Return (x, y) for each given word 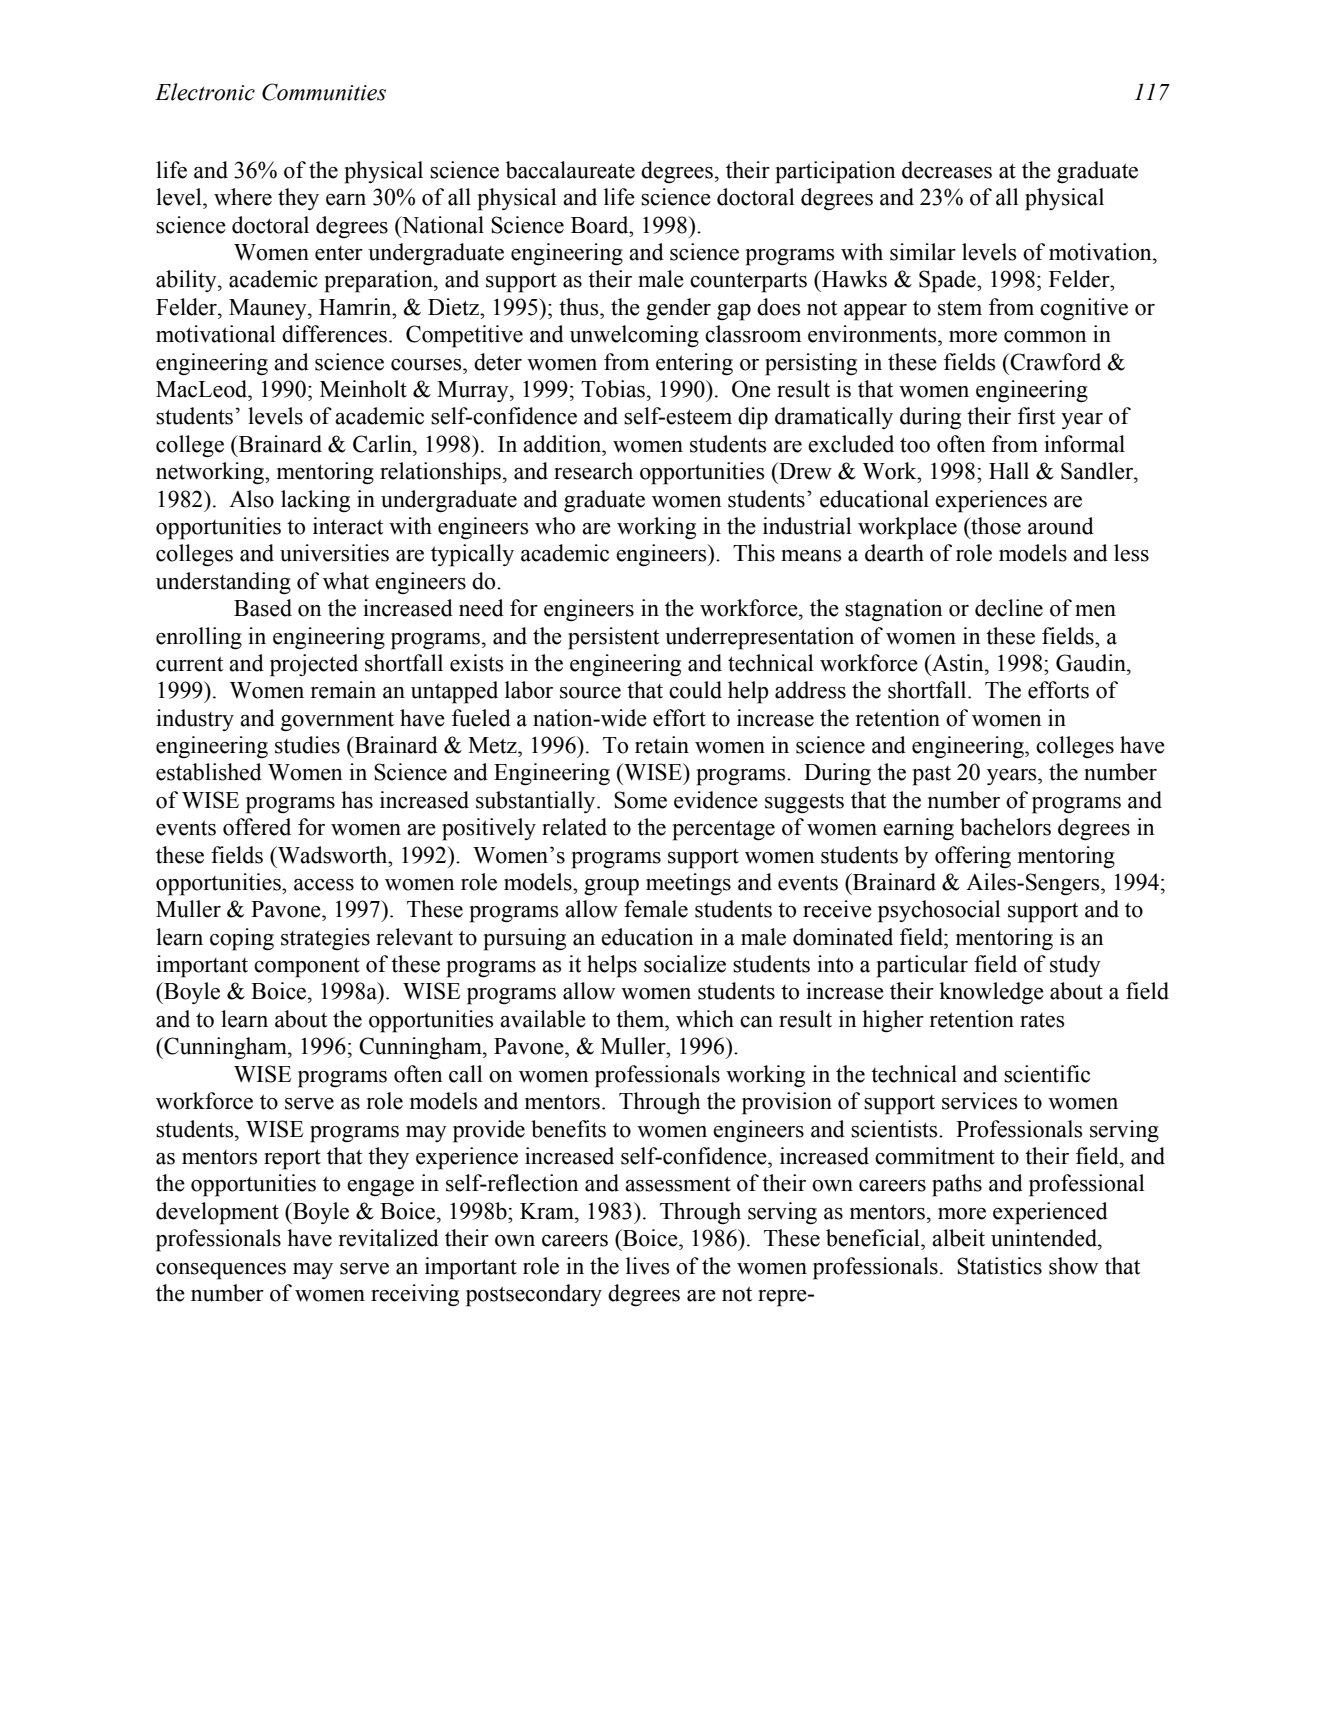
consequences (221, 1271)
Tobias (614, 389)
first (1036, 416)
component (307, 967)
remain (343, 690)
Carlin (383, 444)
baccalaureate (570, 170)
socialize (685, 964)
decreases (947, 170)
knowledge (991, 993)
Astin (958, 663)
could (695, 690)
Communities (324, 92)
